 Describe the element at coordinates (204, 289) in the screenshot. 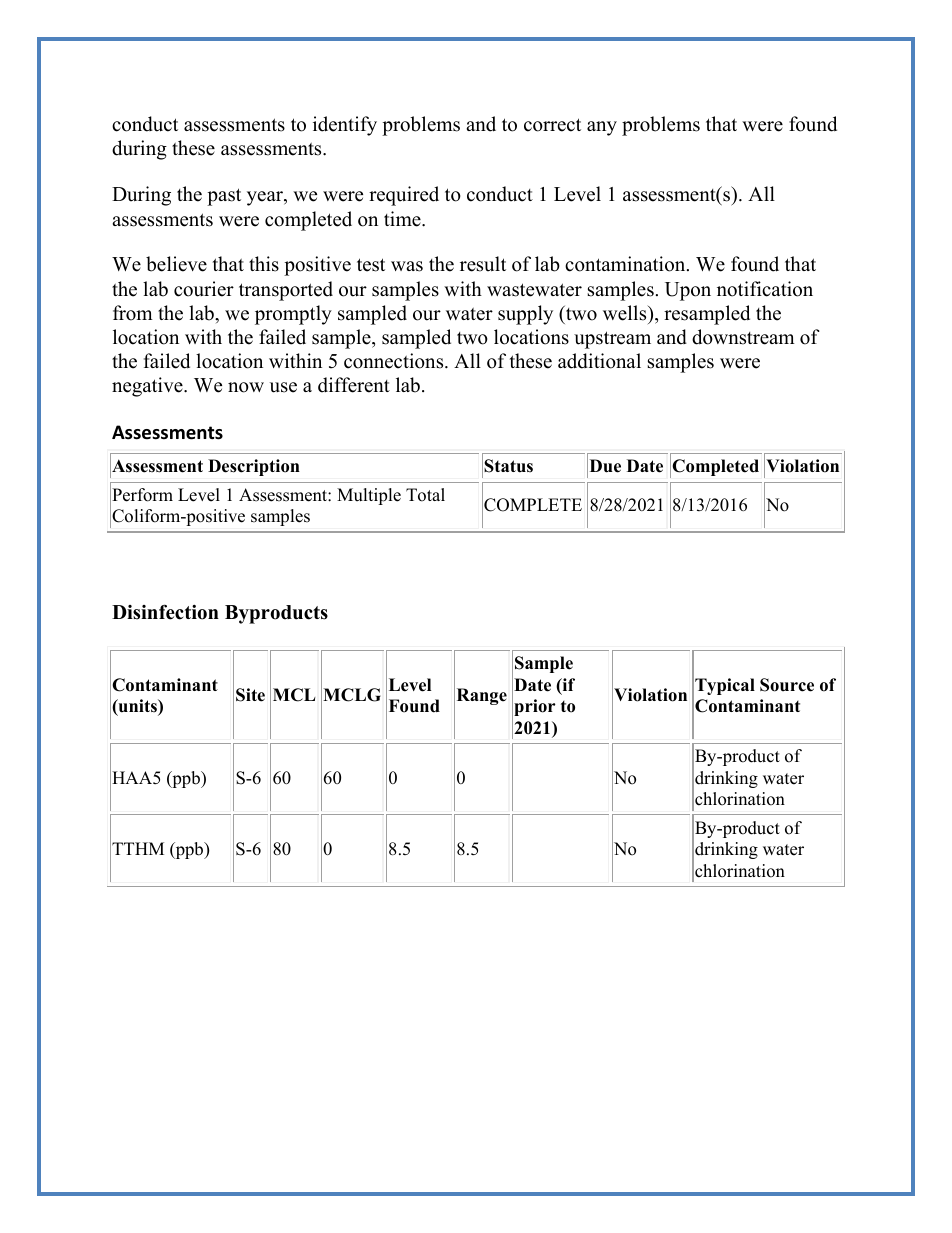

I see `courier` at that location.
